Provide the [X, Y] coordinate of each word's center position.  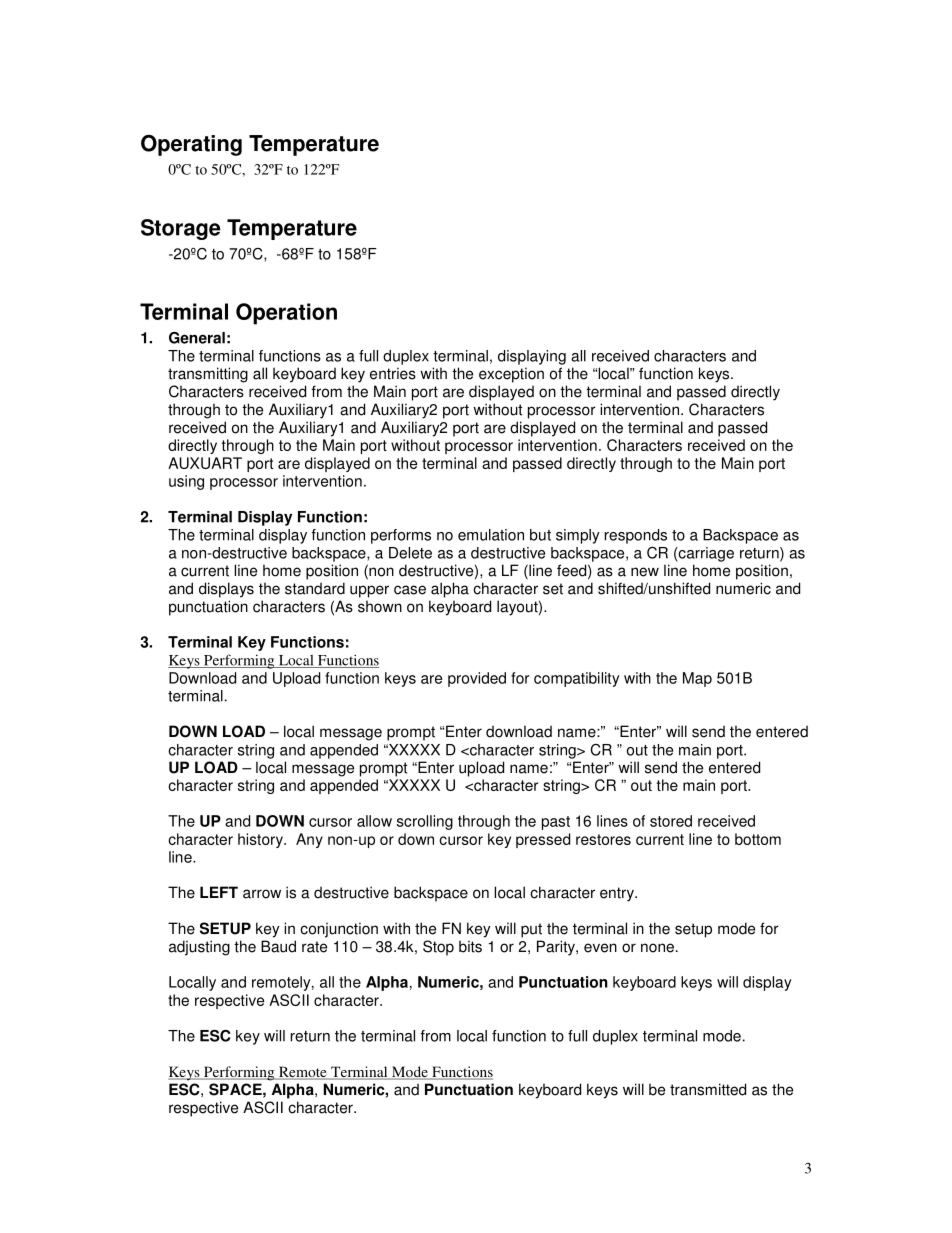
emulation [491, 535]
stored [671, 821]
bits [470, 946]
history [261, 840]
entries [393, 373]
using [186, 482]
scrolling [425, 822]
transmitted [708, 1089]
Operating [191, 145]
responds [636, 536]
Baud [278, 946]
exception [511, 375]
